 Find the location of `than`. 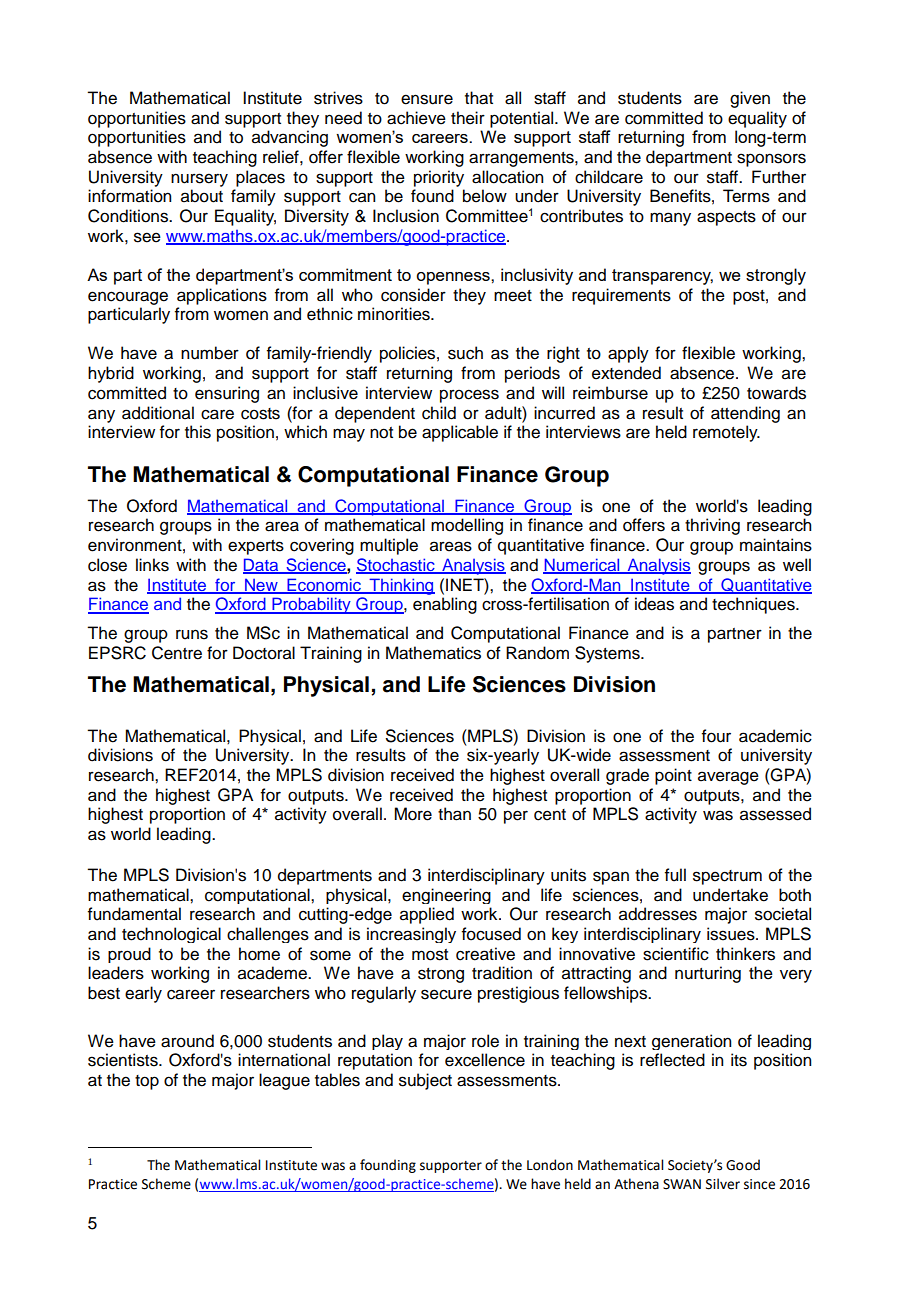

than is located at coordinates (454, 814).
